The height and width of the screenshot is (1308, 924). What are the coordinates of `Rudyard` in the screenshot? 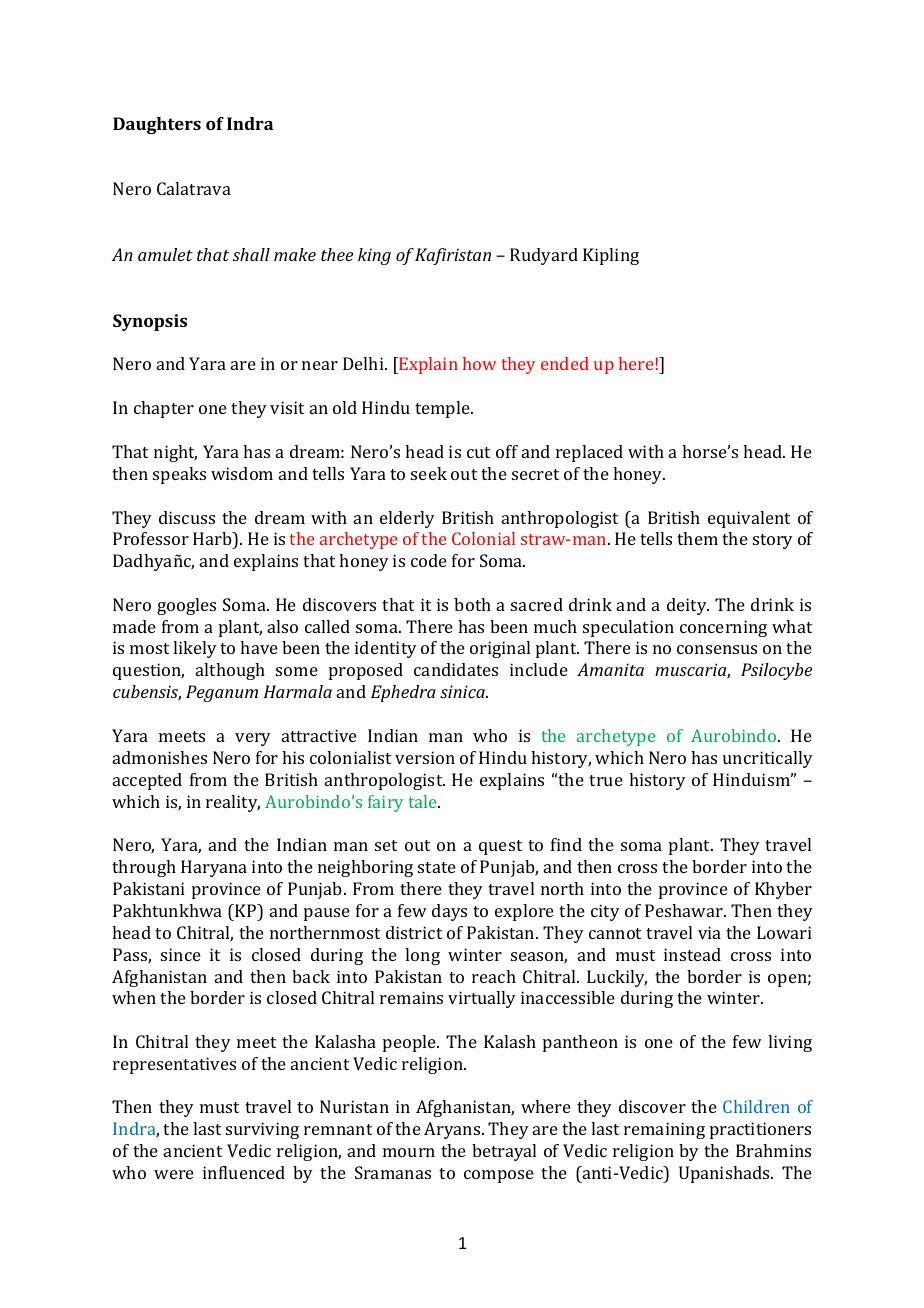 It's located at (544, 256).
